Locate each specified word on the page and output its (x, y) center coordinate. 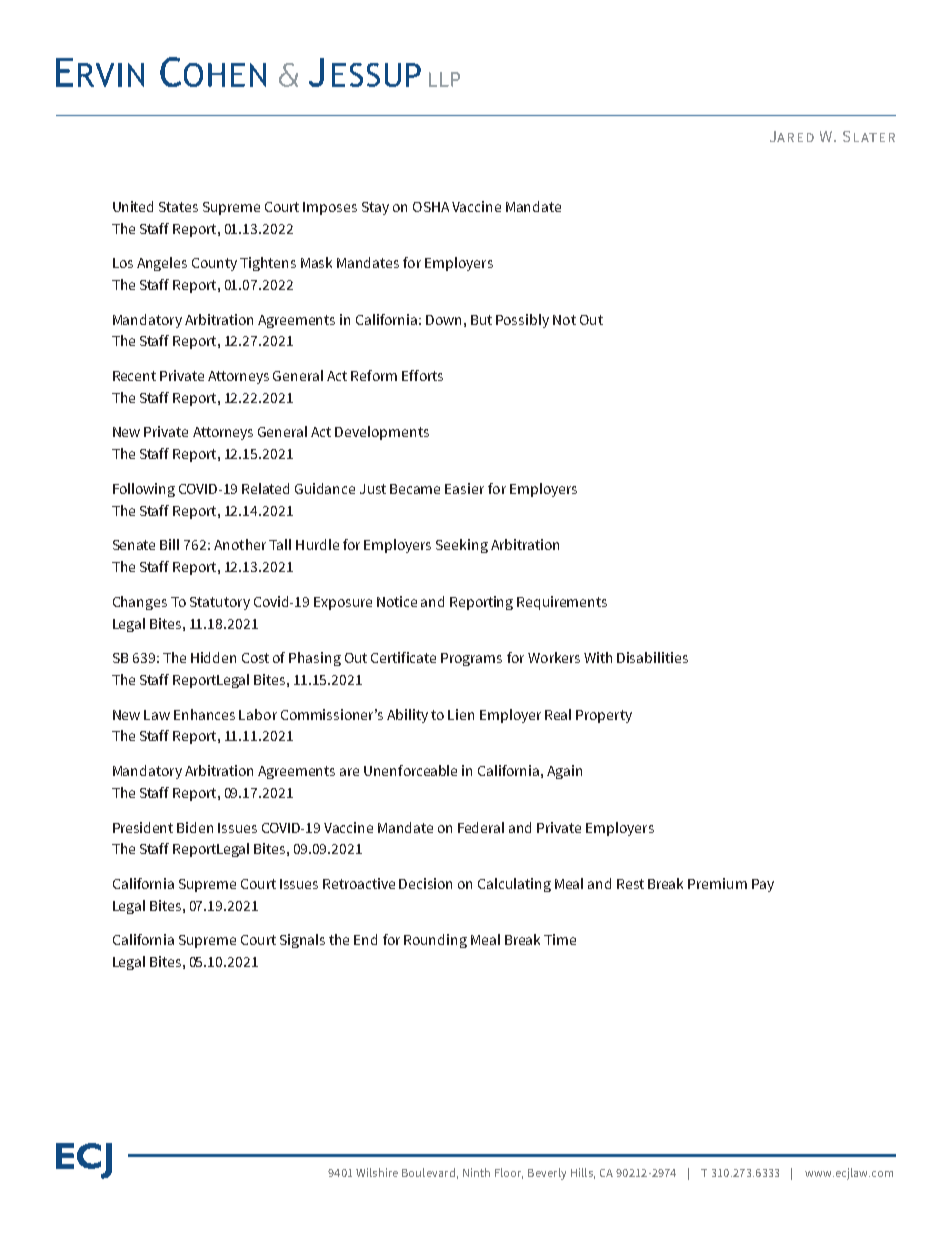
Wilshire (377, 1172)
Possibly (522, 321)
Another (240, 544)
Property (604, 716)
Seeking (462, 546)
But (481, 320)
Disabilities (652, 657)
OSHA (431, 207)
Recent (134, 376)
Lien (461, 714)
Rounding (435, 941)
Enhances (204, 714)
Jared (792, 136)
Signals (302, 941)
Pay (763, 885)
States (178, 207)
